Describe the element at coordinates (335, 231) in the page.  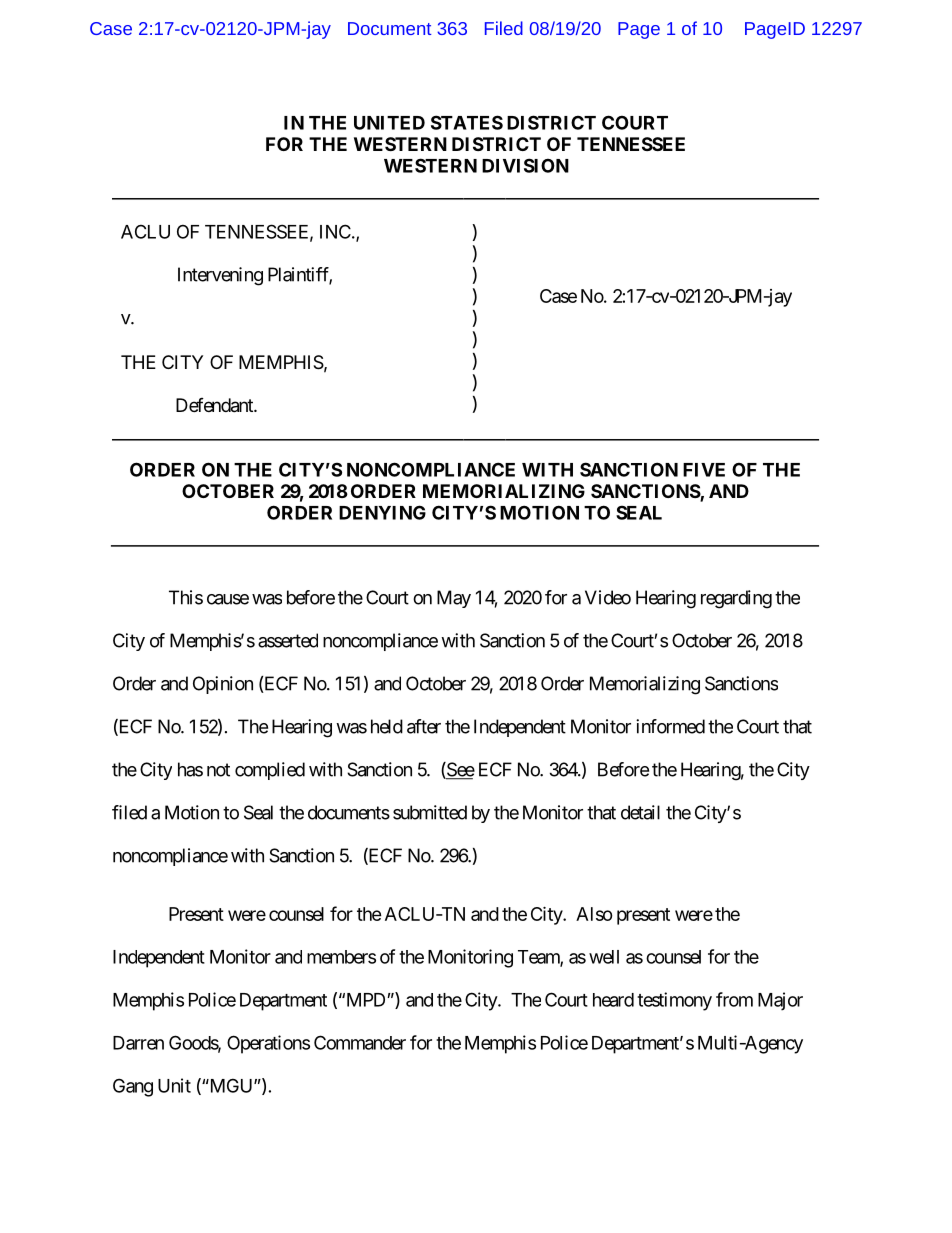
I see `INC` at that location.
